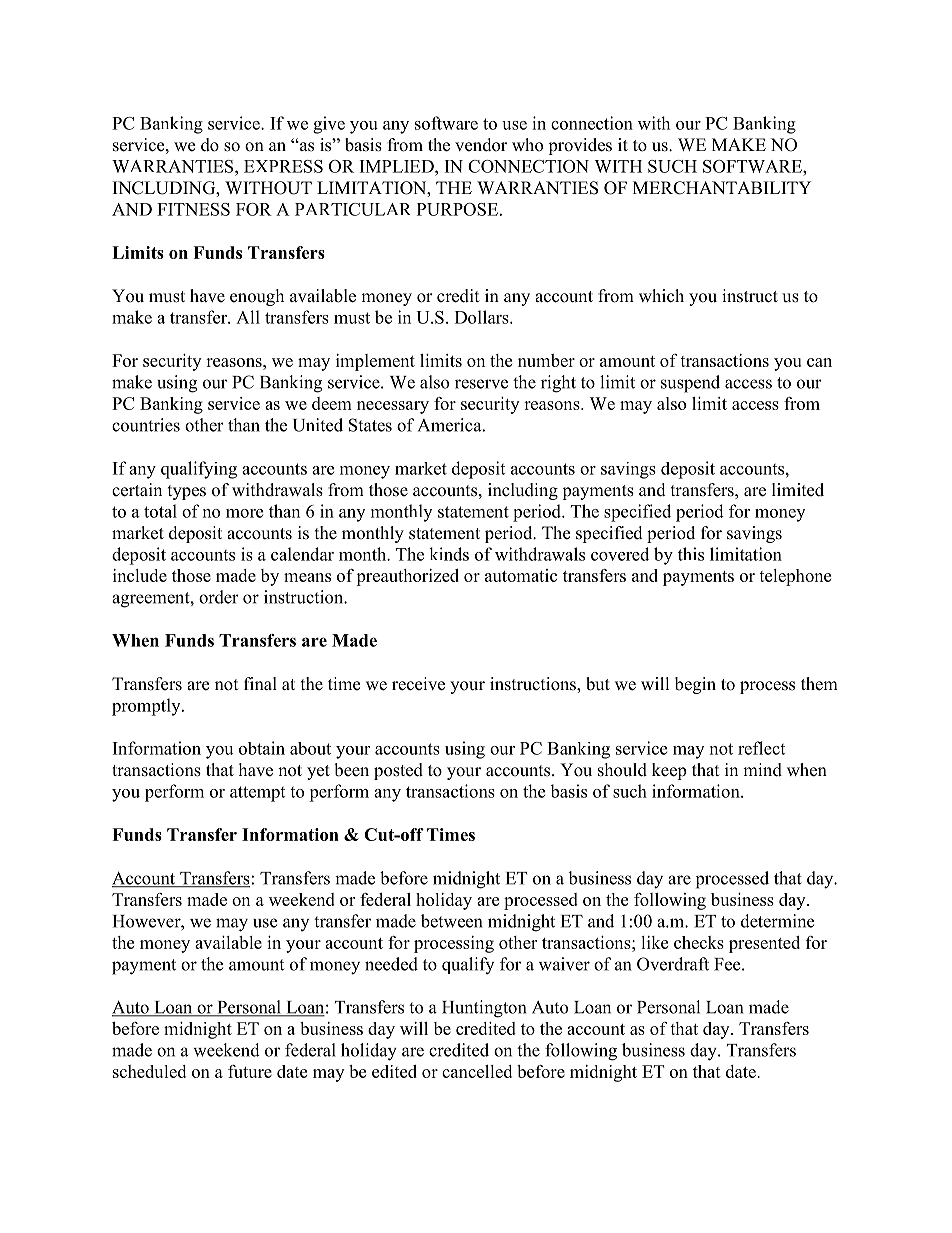  I want to click on reserve, so click(481, 384).
